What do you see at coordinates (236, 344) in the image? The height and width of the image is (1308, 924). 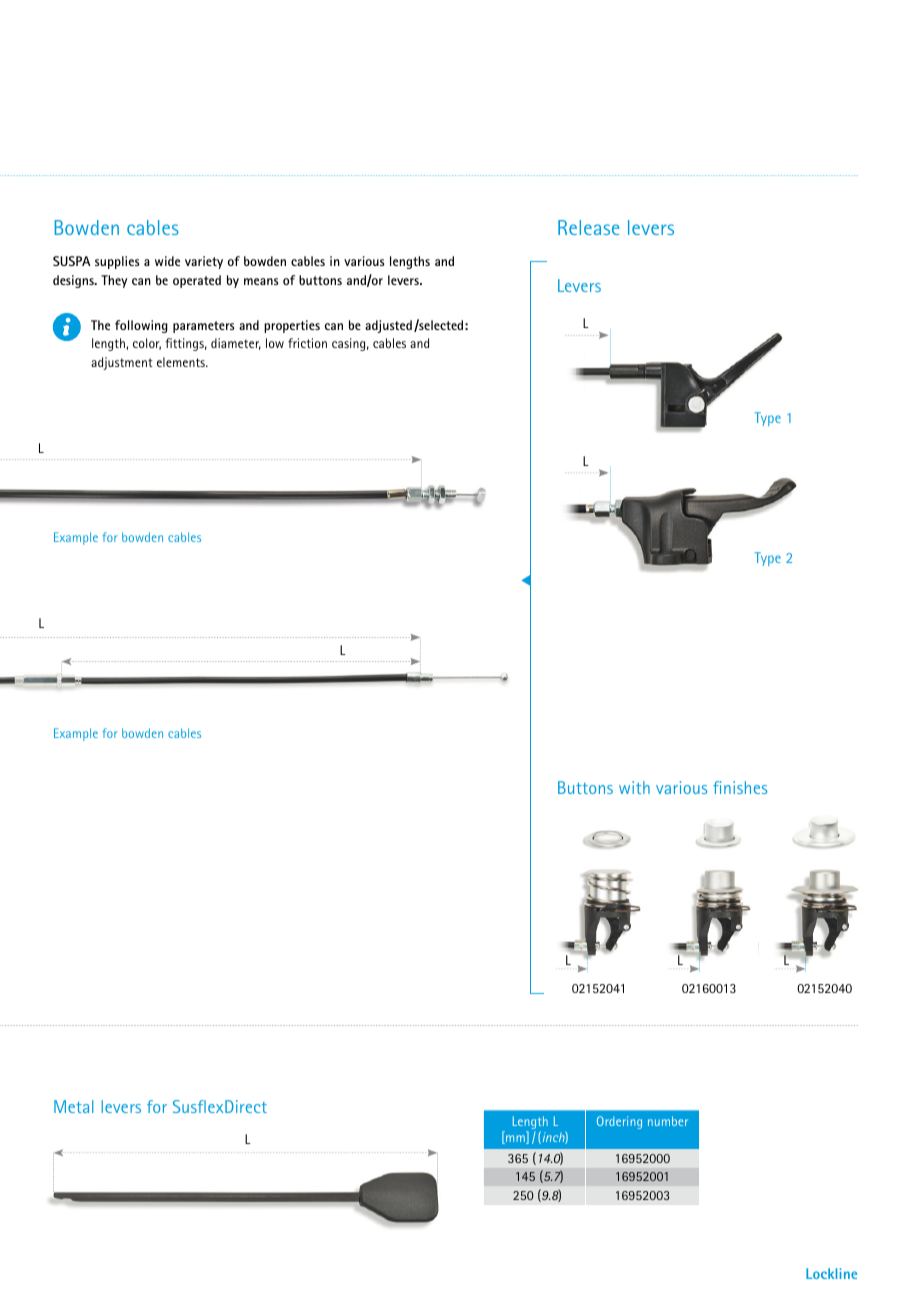 I see `diameter` at bounding box center [236, 344].
